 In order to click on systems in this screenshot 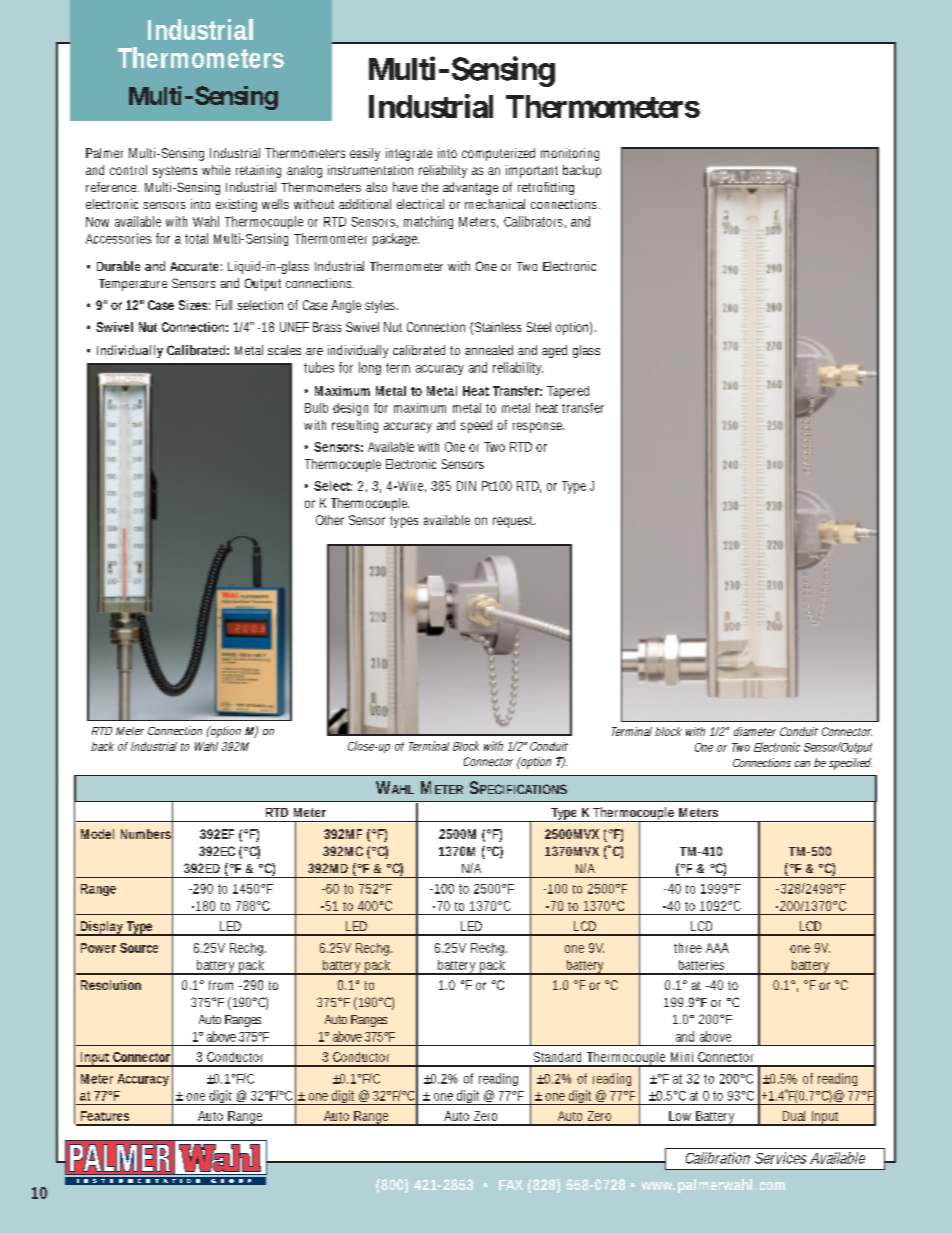, I will do `click(175, 172)`.
